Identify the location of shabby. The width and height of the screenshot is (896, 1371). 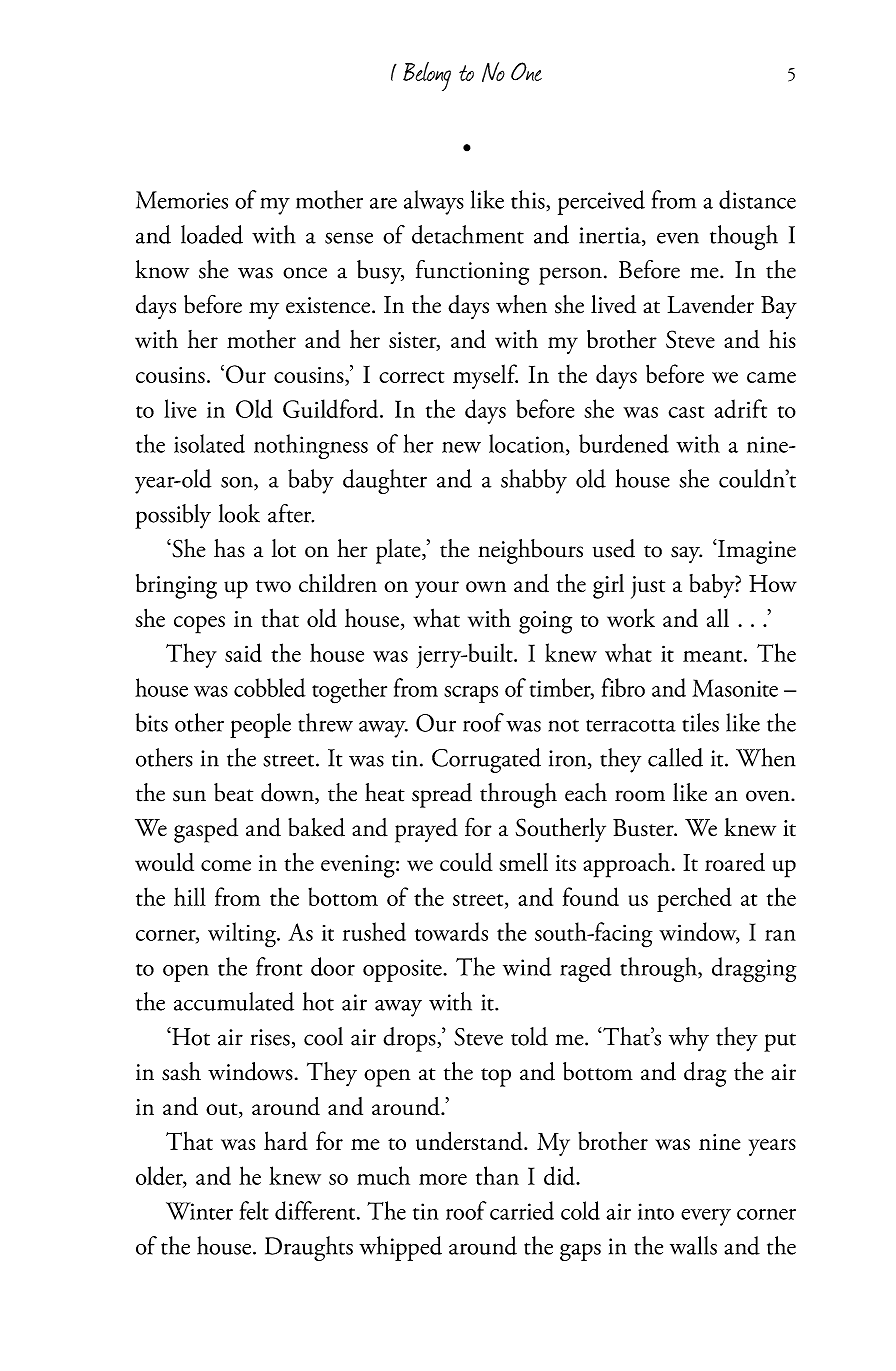
(534, 481).
